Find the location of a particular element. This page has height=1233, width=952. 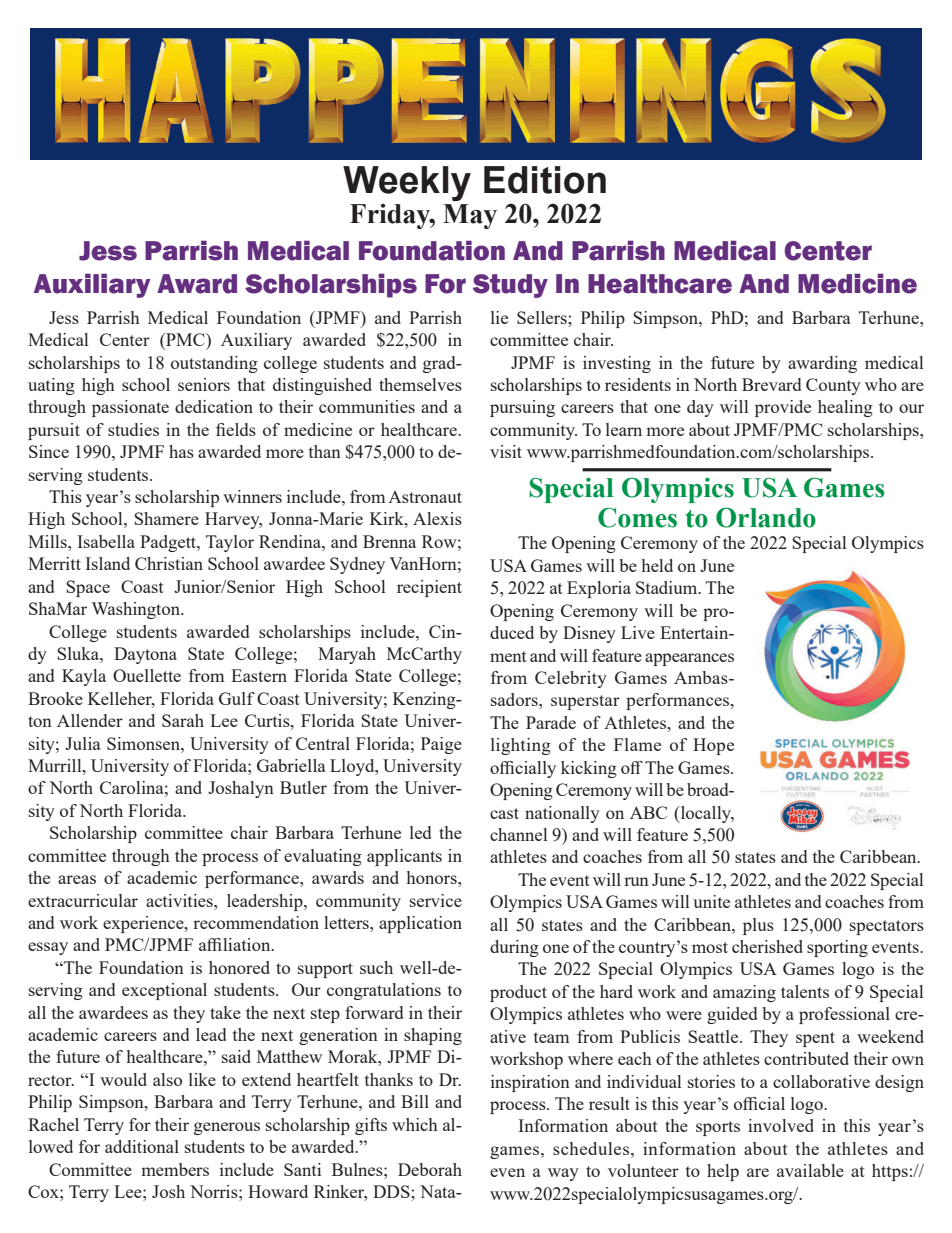

Deborah is located at coordinates (430, 1169).
